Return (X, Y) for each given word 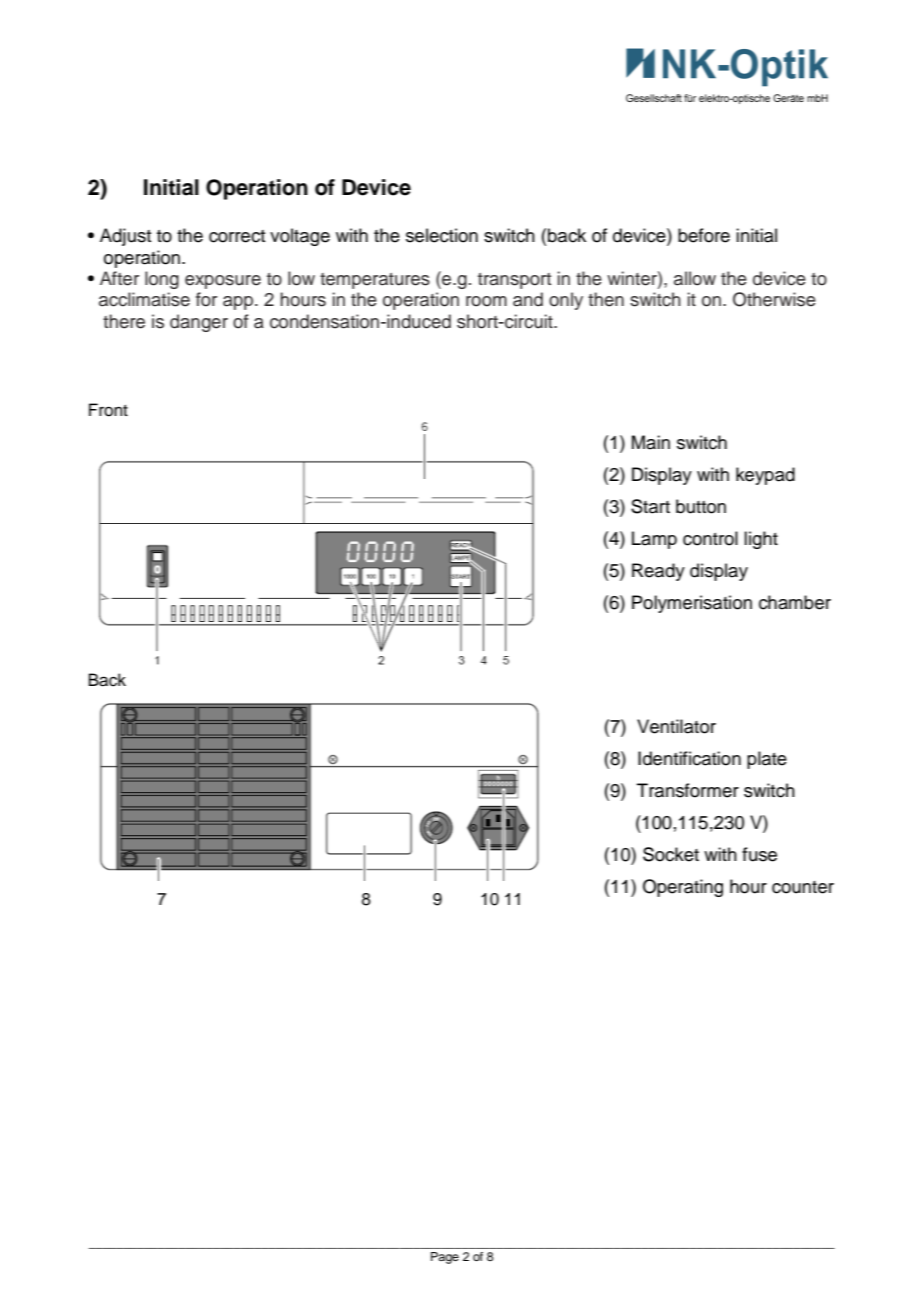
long (162, 280)
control (710, 538)
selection (442, 235)
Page (445, 1258)
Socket (671, 854)
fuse (759, 854)
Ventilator (676, 726)
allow (695, 278)
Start (650, 506)
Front (108, 410)
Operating (683, 888)
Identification (689, 758)
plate (767, 760)
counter (803, 887)
